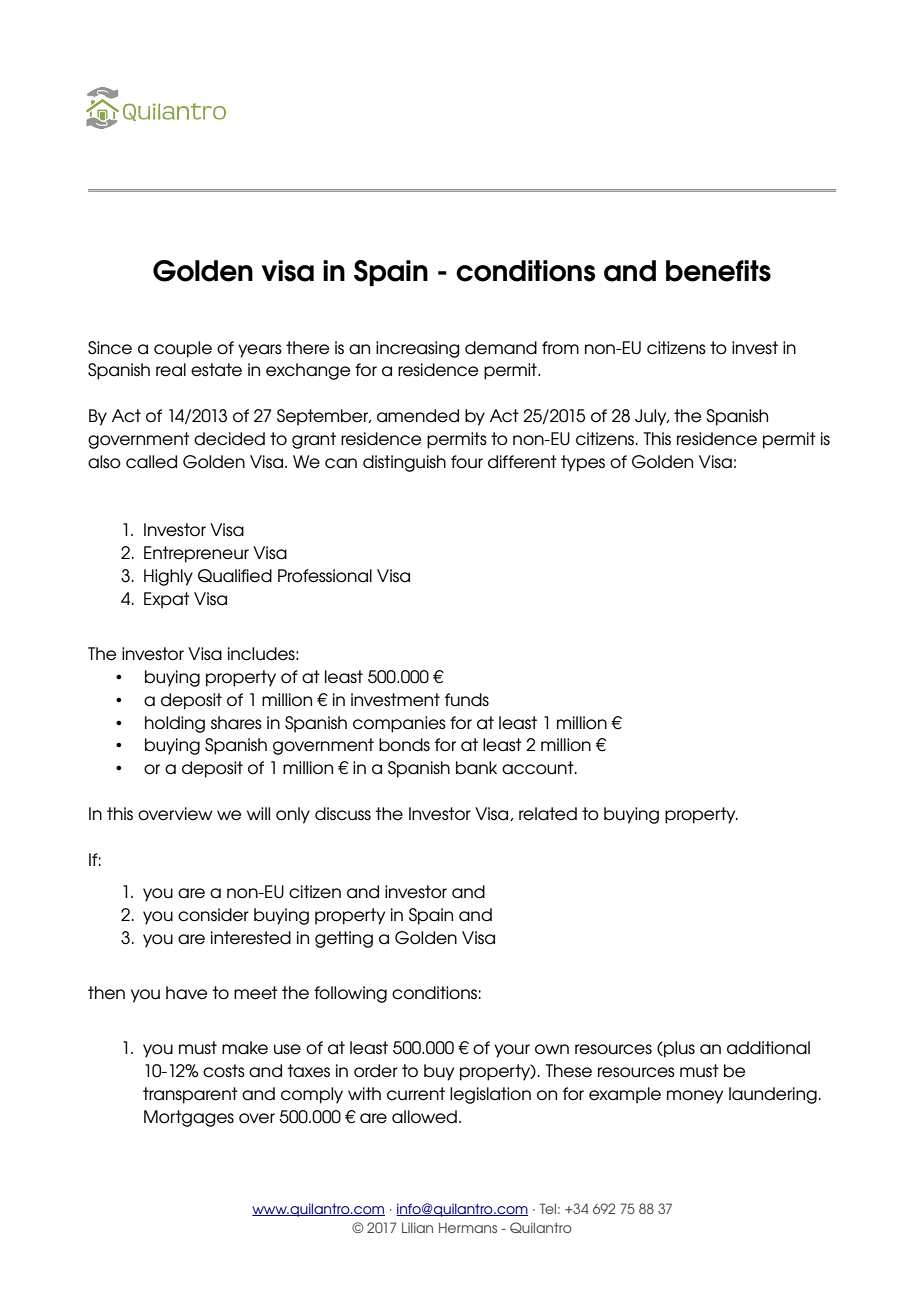 The height and width of the screenshot is (1308, 924). What do you see at coordinates (418, 349) in the screenshot?
I see `increasing` at bounding box center [418, 349].
